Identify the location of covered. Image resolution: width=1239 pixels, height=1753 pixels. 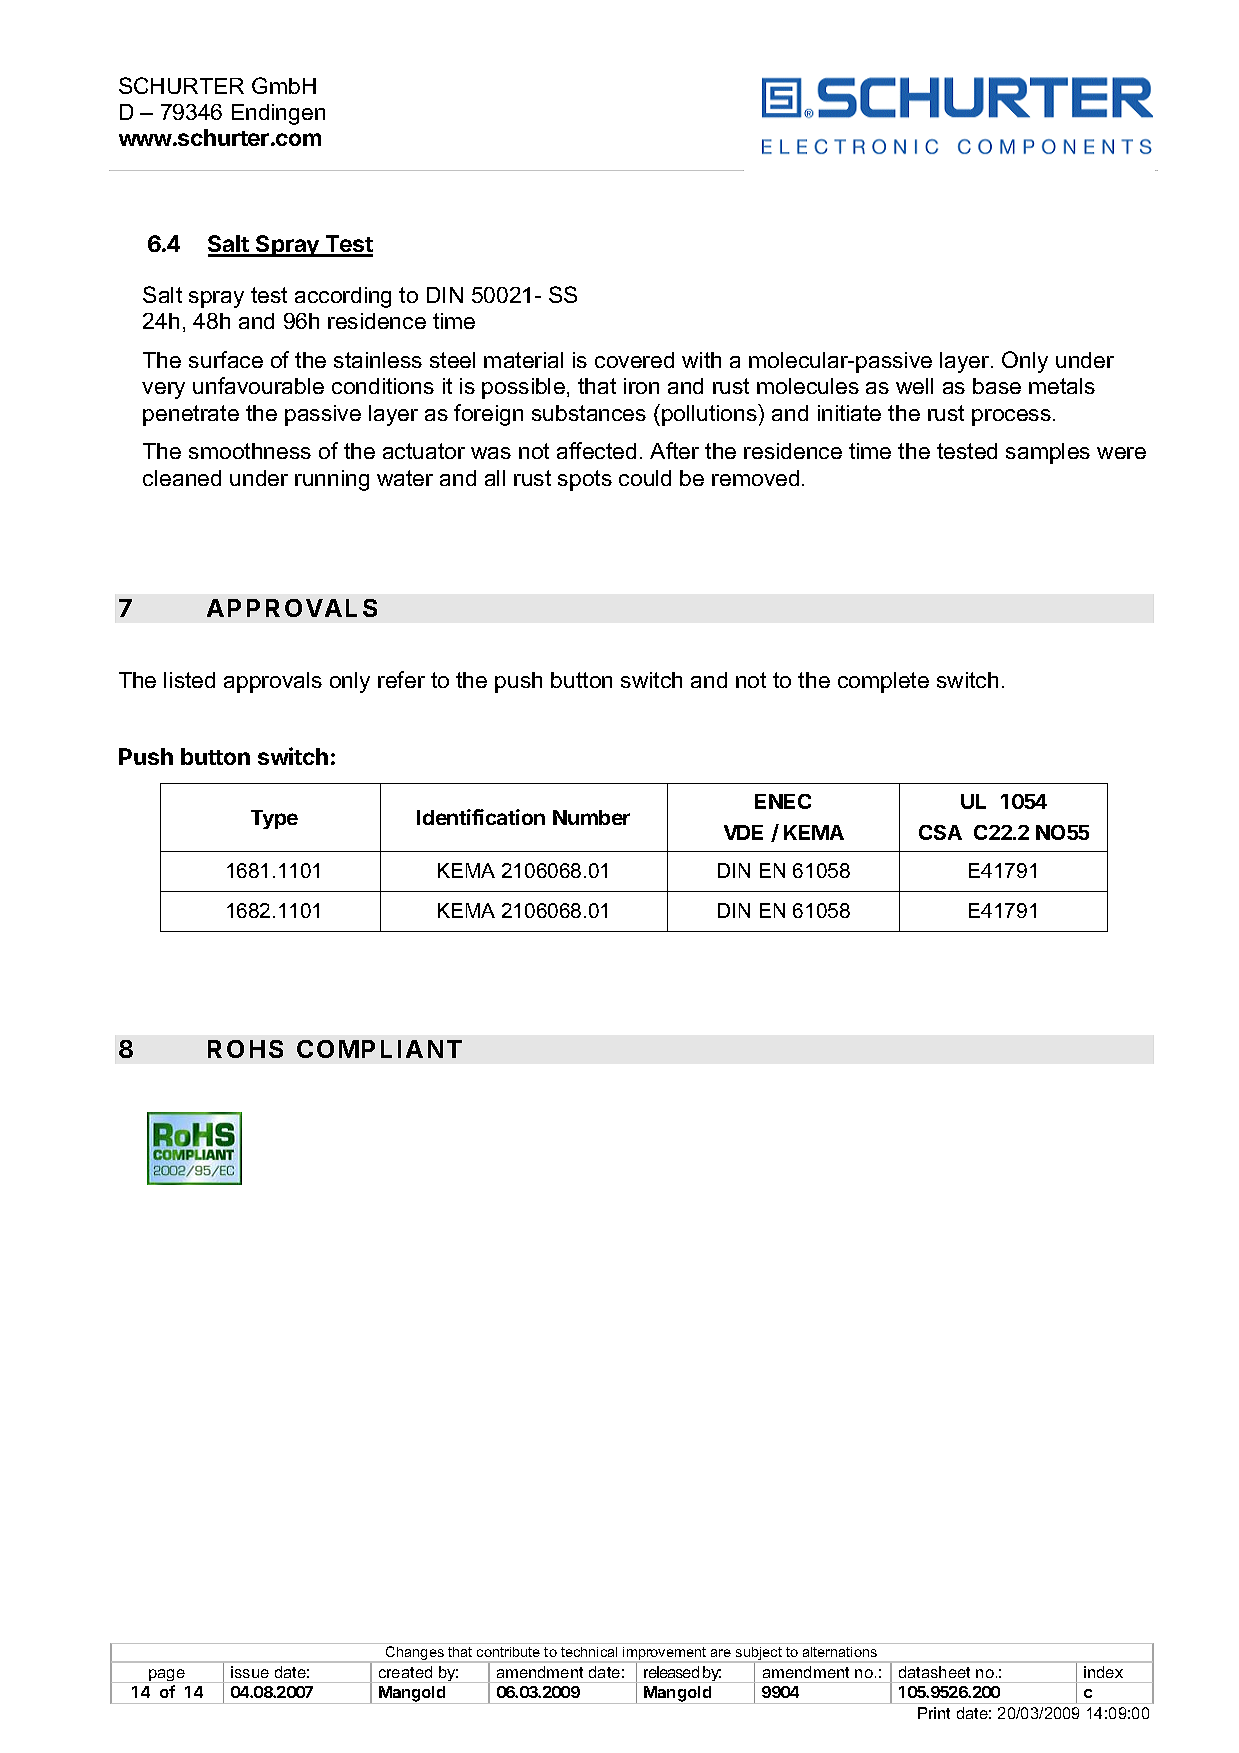
(634, 360).
